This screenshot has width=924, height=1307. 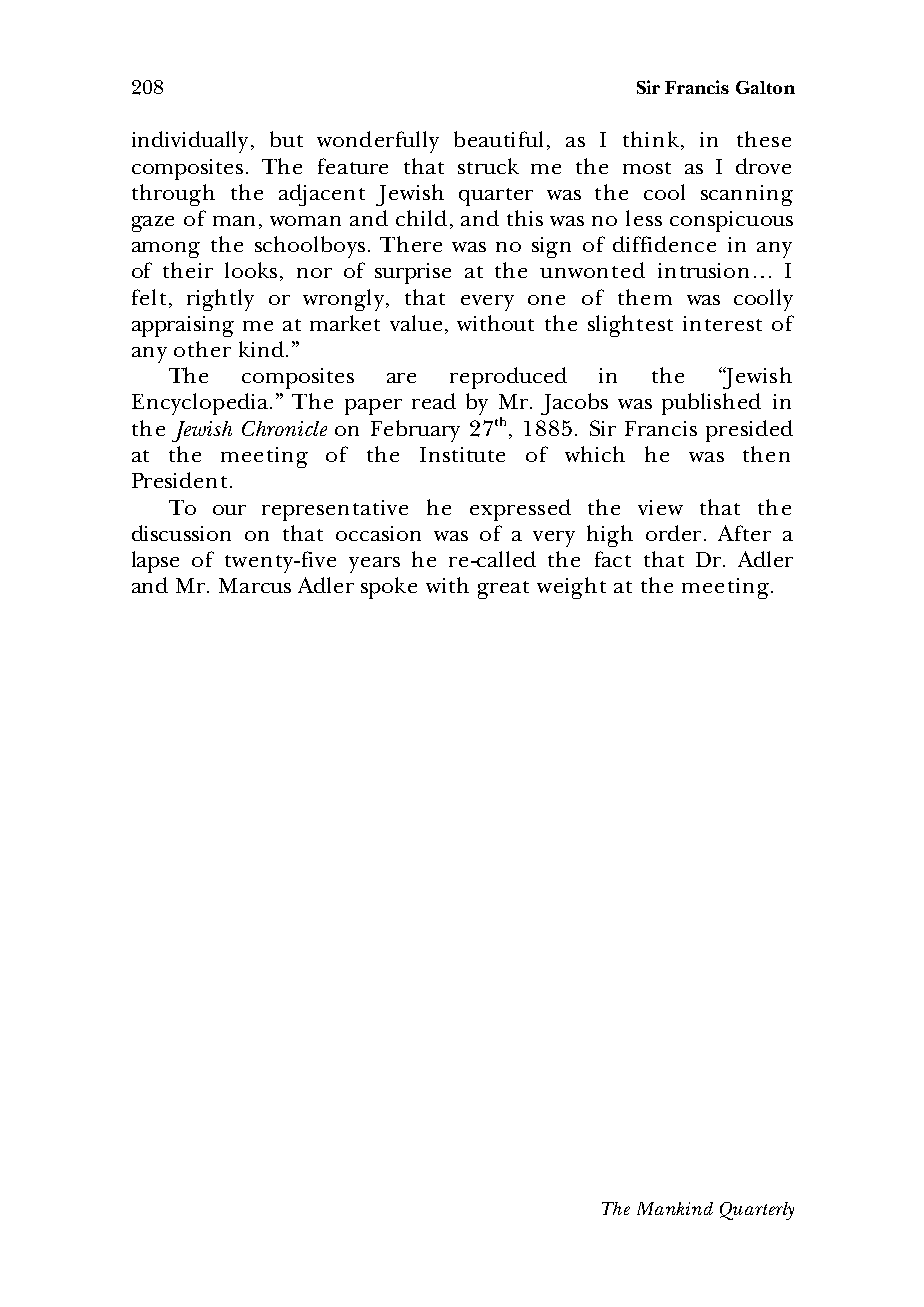 What do you see at coordinates (413, 273) in the screenshot?
I see `surprise` at bounding box center [413, 273].
